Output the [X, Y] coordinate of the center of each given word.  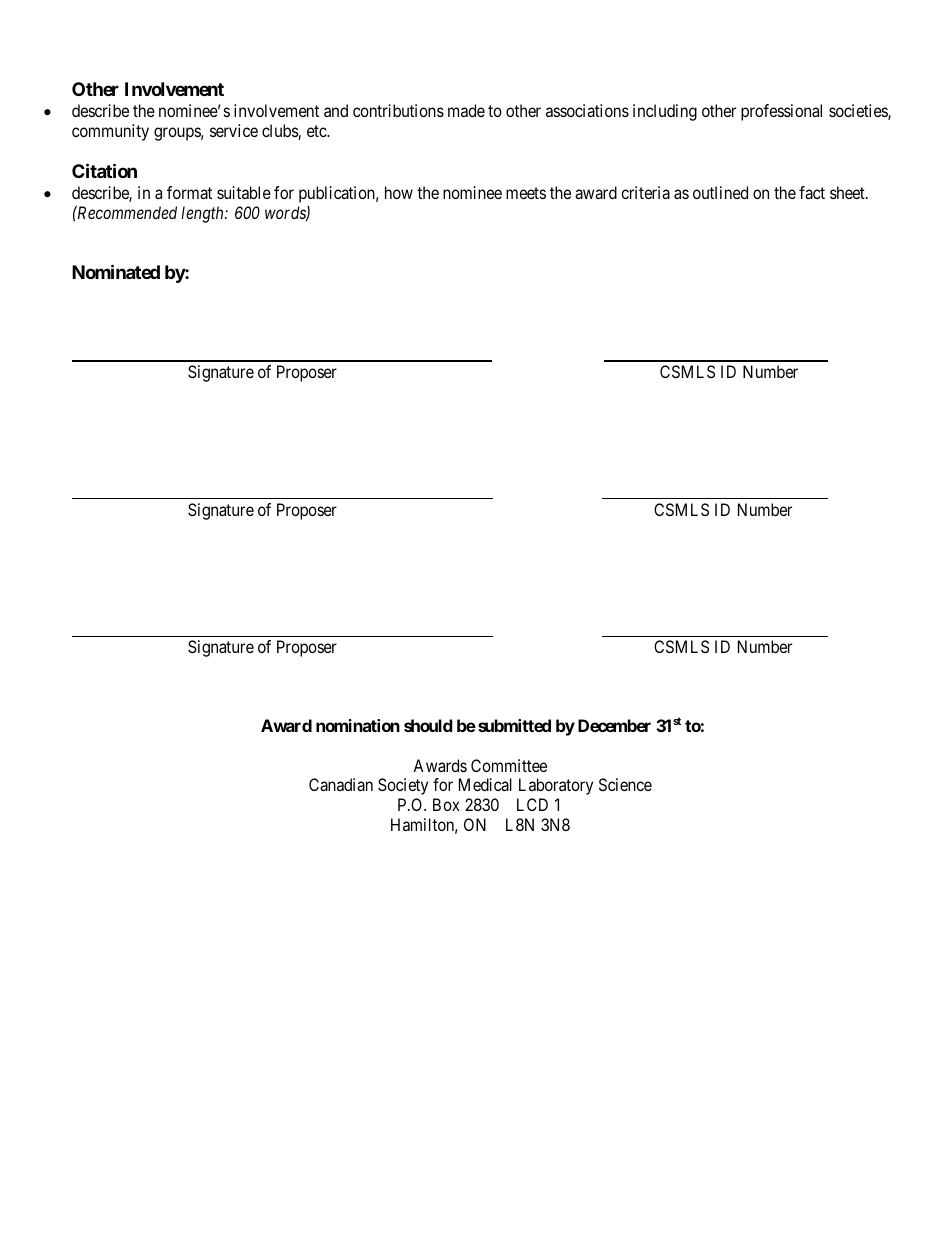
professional [781, 112]
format [189, 192]
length [203, 214]
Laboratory [556, 786]
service [234, 130]
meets [526, 193]
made [466, 110]
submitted [514, 725]
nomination [358, 725]
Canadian [341, 784]
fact [812, 192]
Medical [485, 784]
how [399, 192]
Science [625, 784]
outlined [720, 192]
